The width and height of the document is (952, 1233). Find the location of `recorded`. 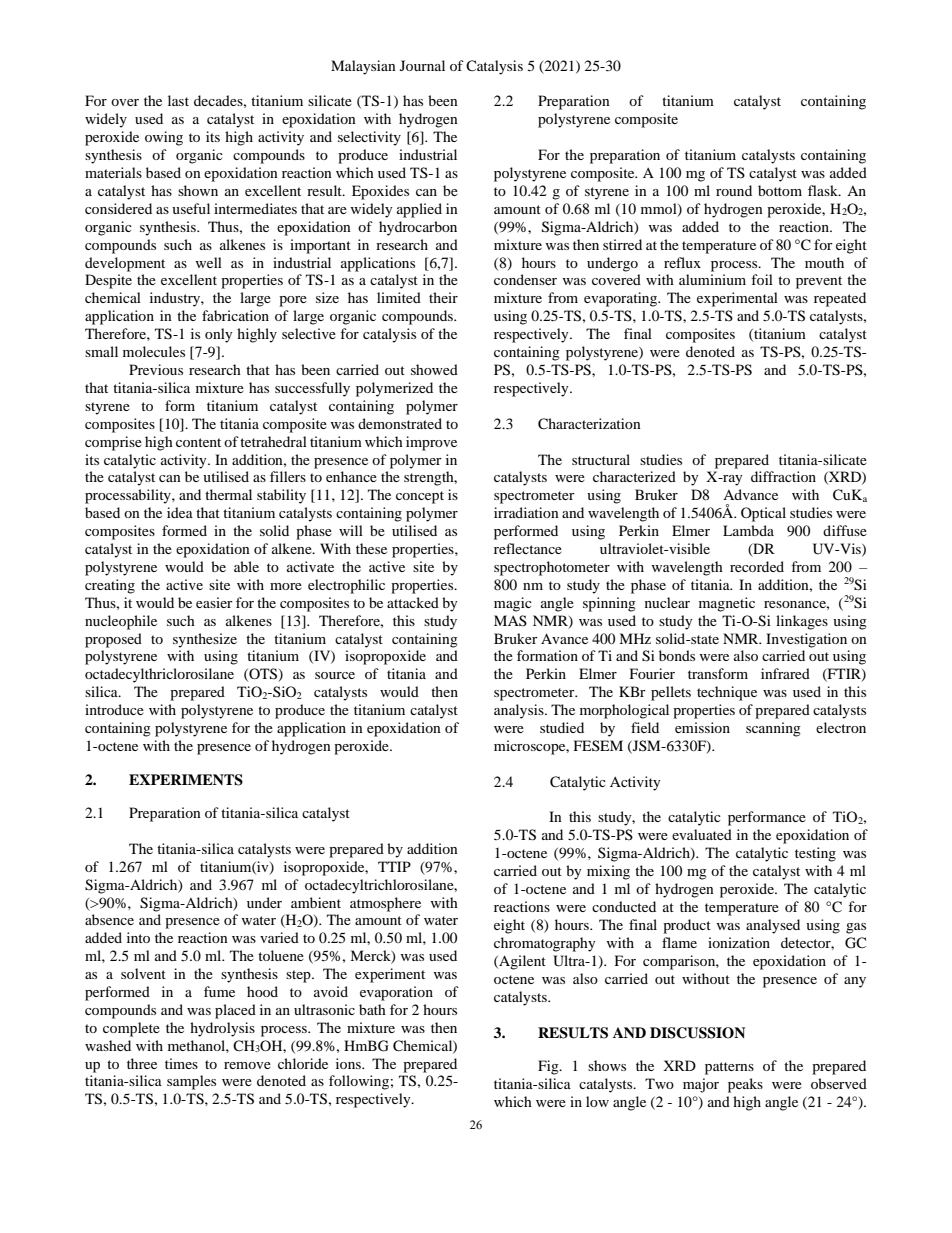

recorded is located at coordinates (757, 566).
